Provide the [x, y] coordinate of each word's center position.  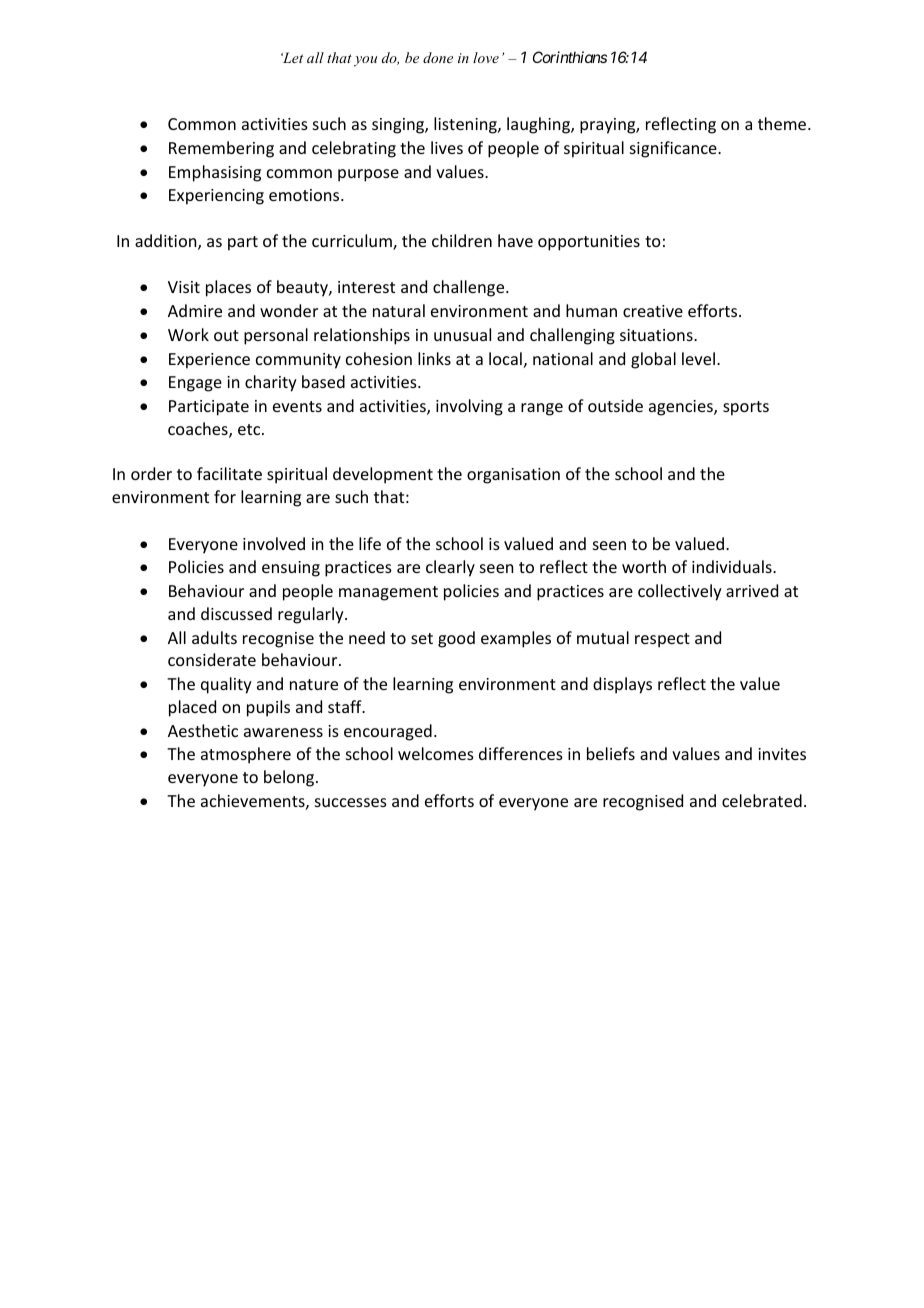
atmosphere [246, 755]
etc [250, 429]
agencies [682, 408]
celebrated [762, 800]
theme [783, 123]
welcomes [436, 753]
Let [292, 57]
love [486, 57]
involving [469, 407]
